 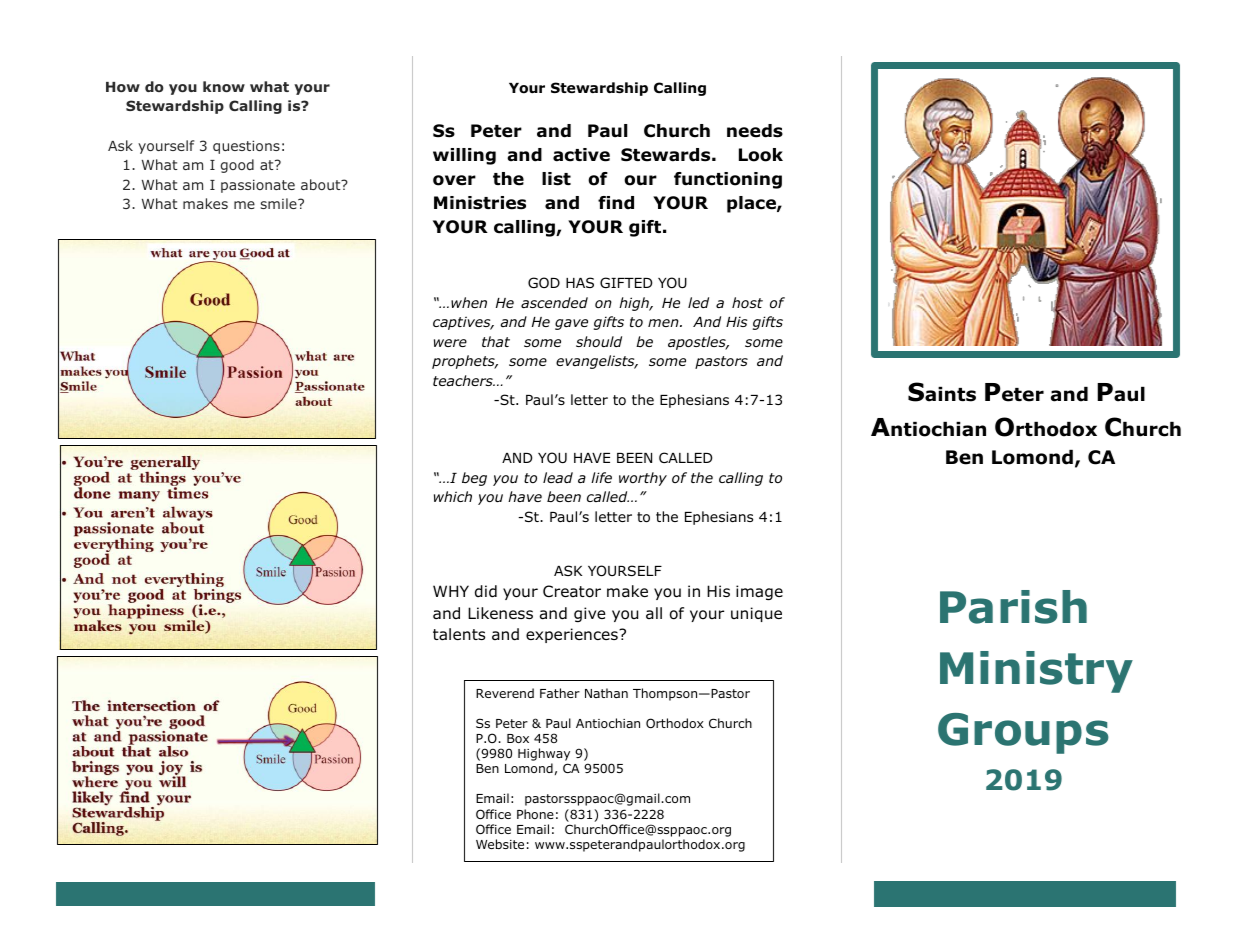 What do you see at coordinates (755, 131) in the document?
I see `needs` at bounding box center [755, 131].
